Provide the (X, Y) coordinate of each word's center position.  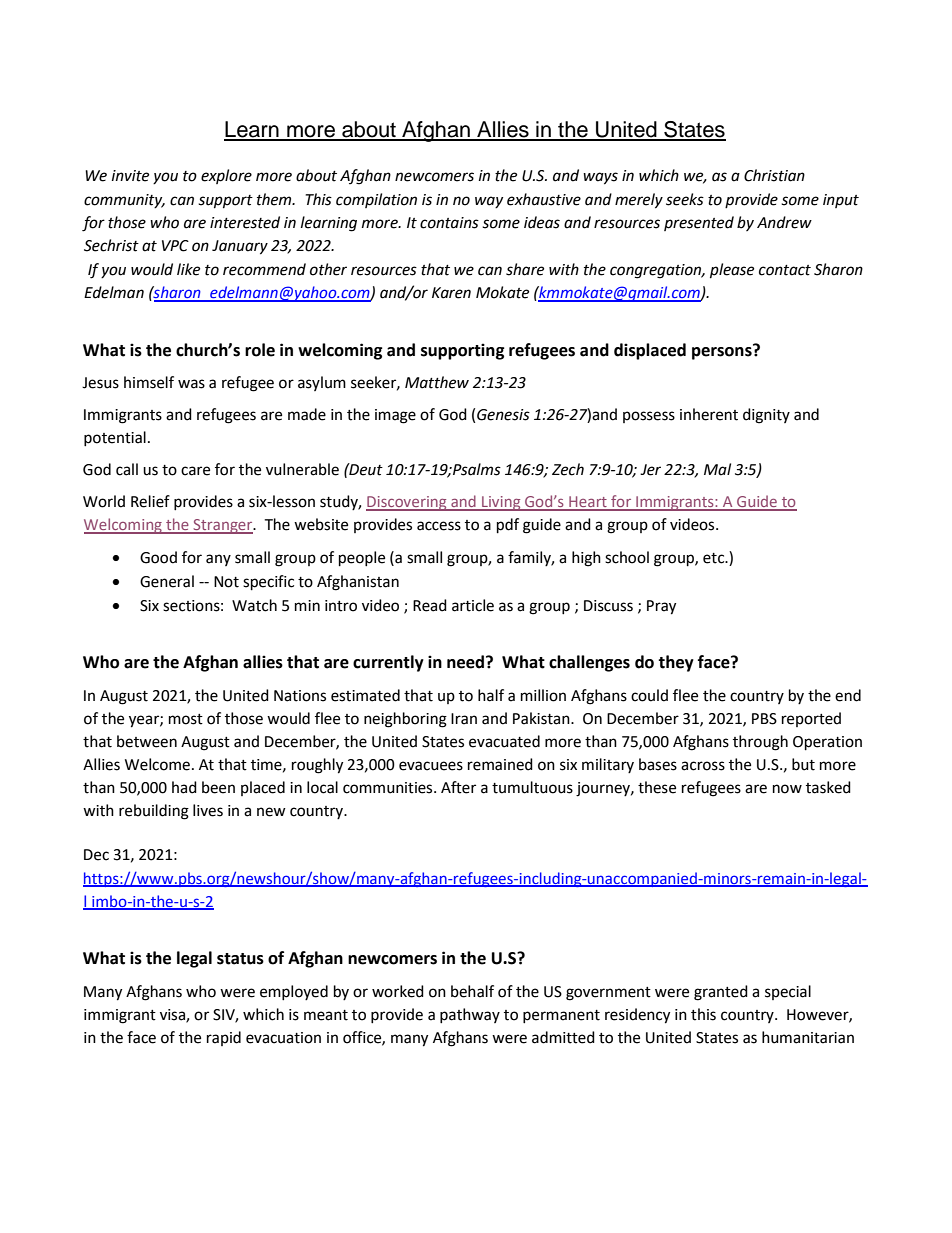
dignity (766, 416)
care (195, 471)
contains (449, 223)
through (760, 743)
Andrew (784, 222)
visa (173, 1015)
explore (226, 176)
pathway (470, 1015)
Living (501, 503)
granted (721, 993)
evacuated (504, 741)
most (186, 719)
